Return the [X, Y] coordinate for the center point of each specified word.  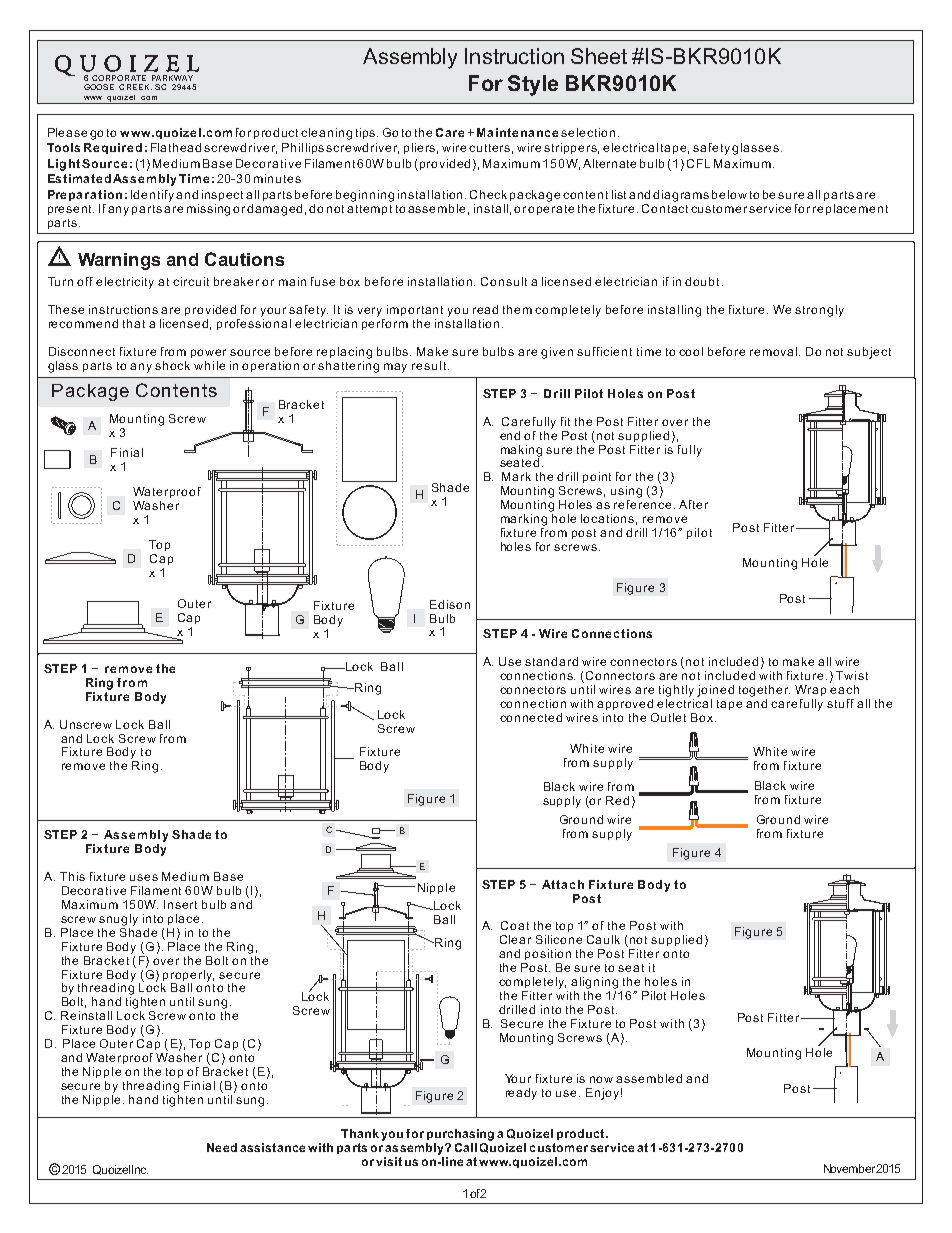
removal [775, 351]
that [134, 323]
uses [144, 877]
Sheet [599, 56]
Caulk [603, 939]
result [429, 365]
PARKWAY [172, 78]
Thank [361, 1133]
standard [551, 661]
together [764, 691]
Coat [515, 925]
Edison [450, 604]
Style [533, 85]
